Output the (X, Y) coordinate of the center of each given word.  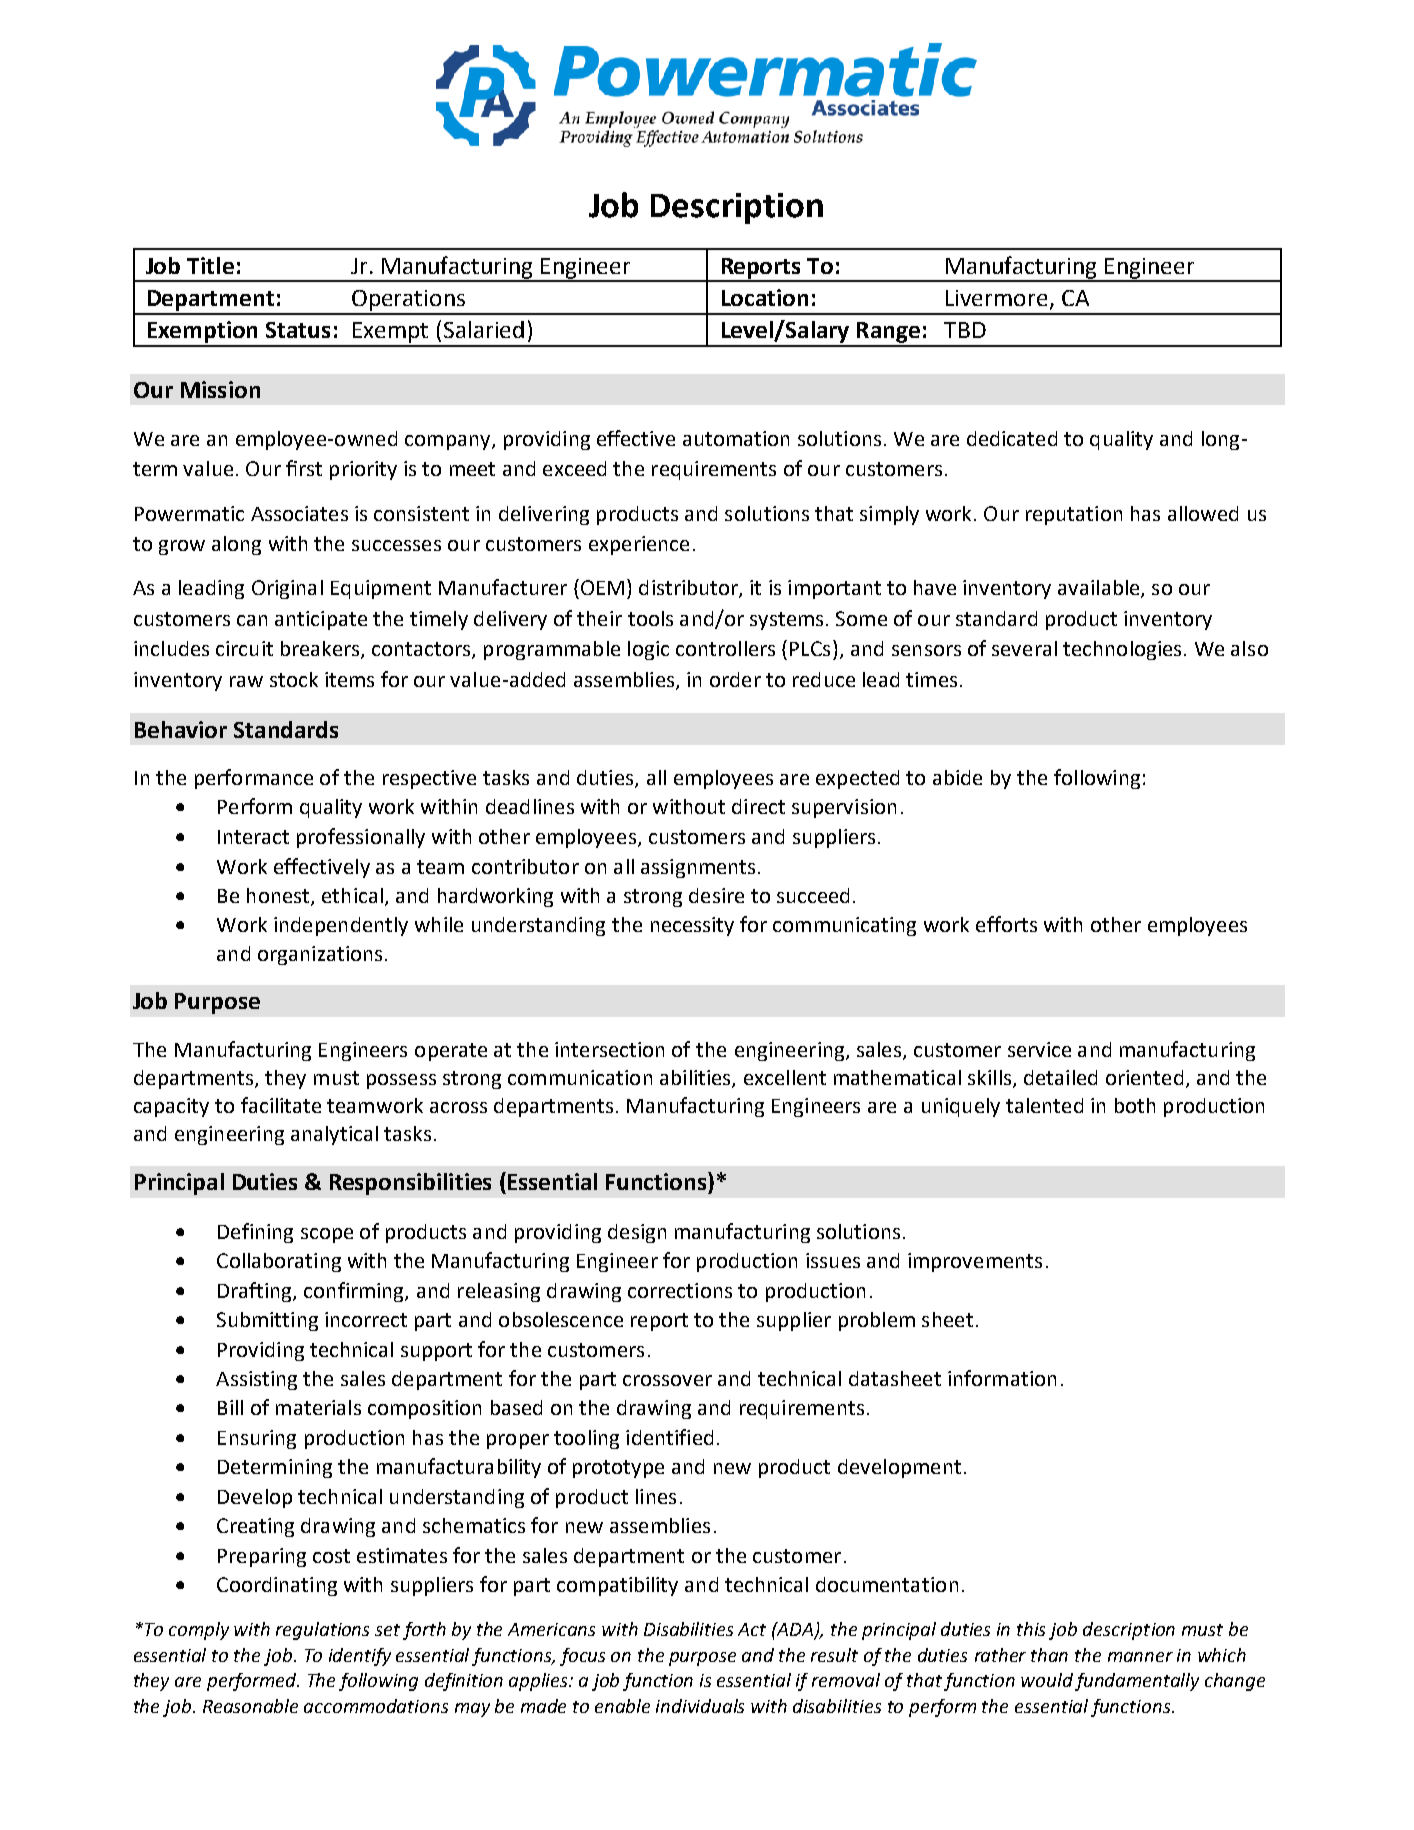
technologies (1122, 650)
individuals (700, 1706)
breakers (321, 650)
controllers (725, 648)
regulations (322, 1631)
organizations (320, 955)
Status (298, 330)
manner (1140, 1657)
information (1002, 1378)
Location (765, 297)
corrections (680, 1290)
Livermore (996, 298)
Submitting (267, 1321)
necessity (692, 926)
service (1039, 1049)
